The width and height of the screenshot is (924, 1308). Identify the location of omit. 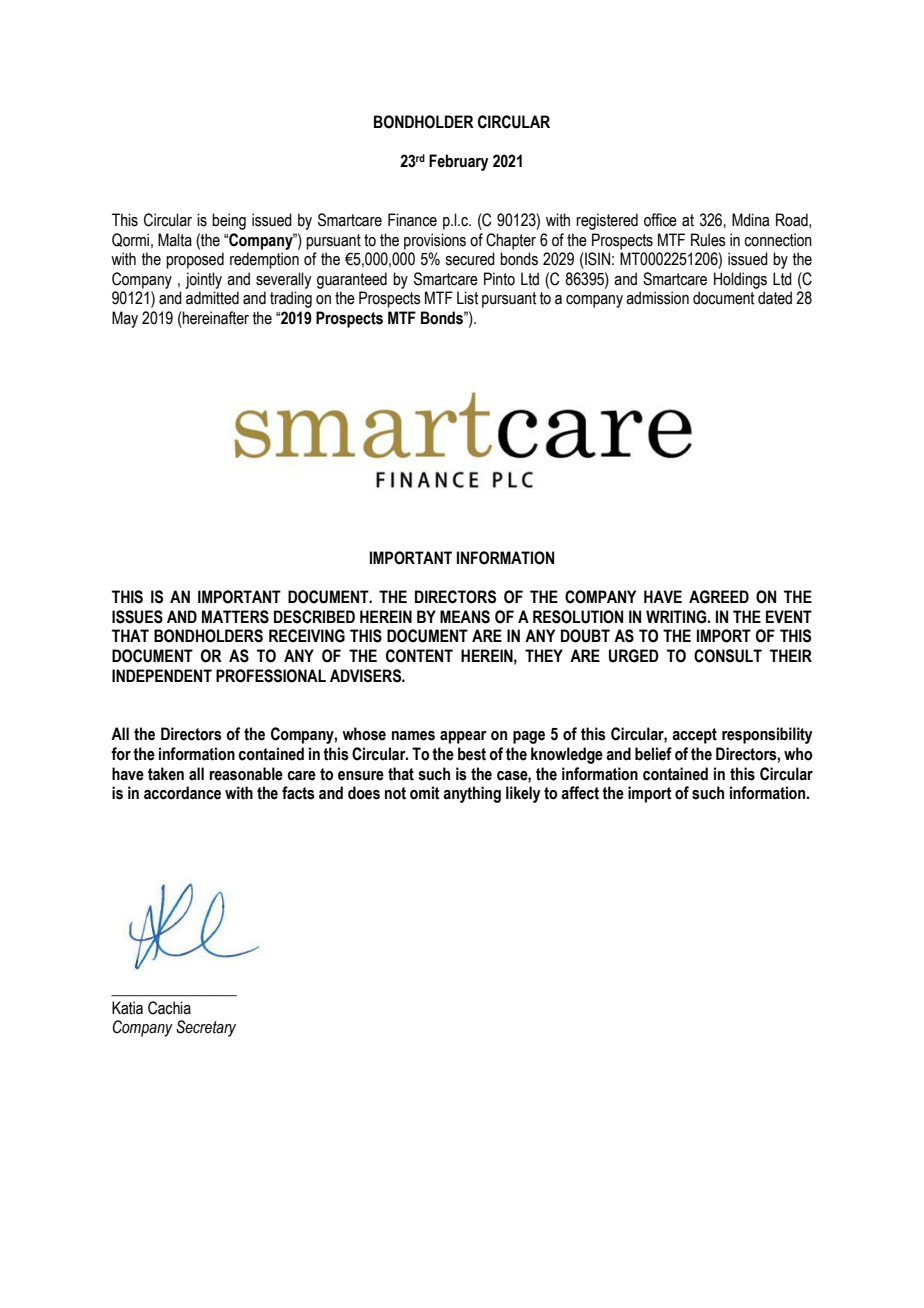
(425, 793).
